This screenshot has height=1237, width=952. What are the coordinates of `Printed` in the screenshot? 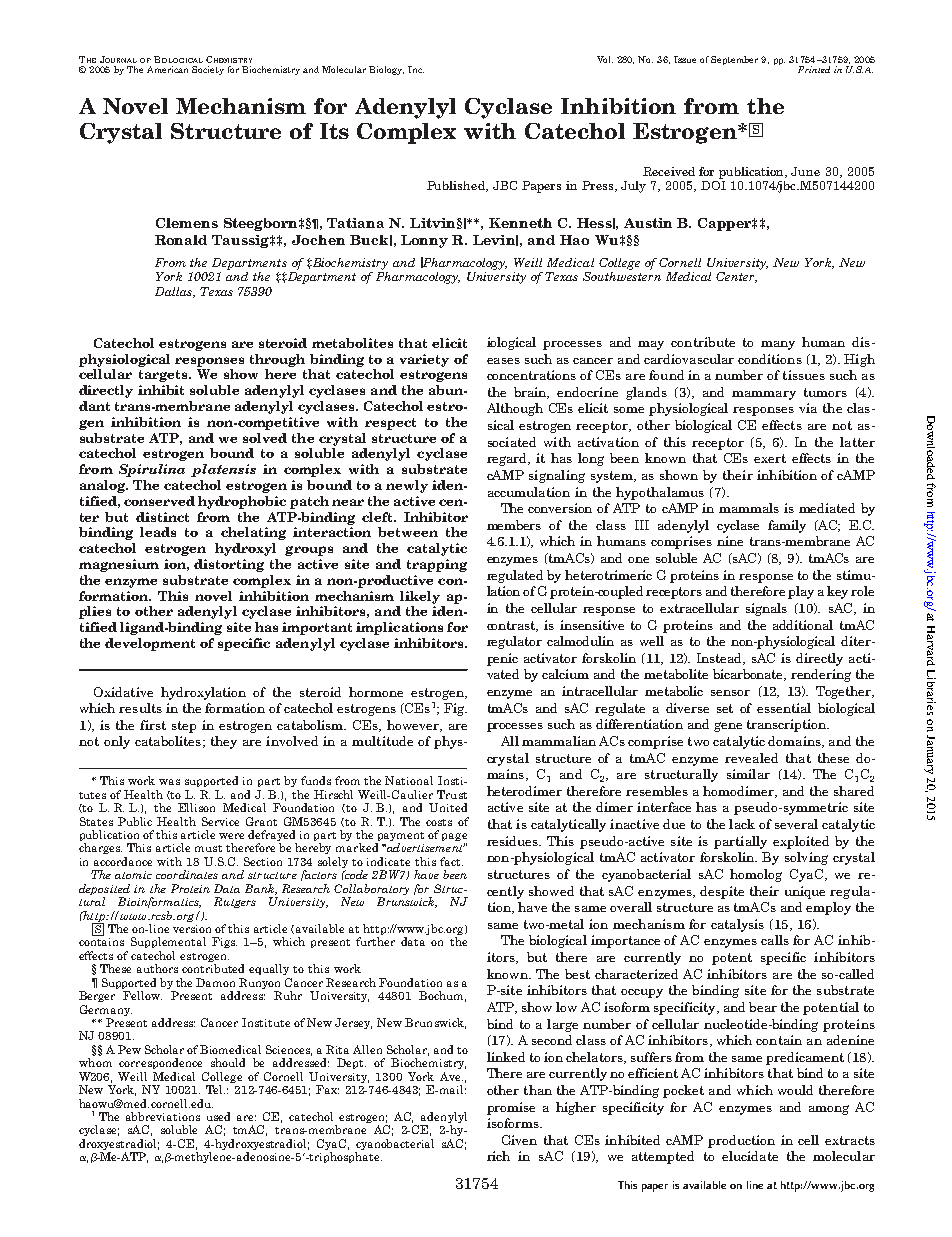 It's located at (814, 69).
